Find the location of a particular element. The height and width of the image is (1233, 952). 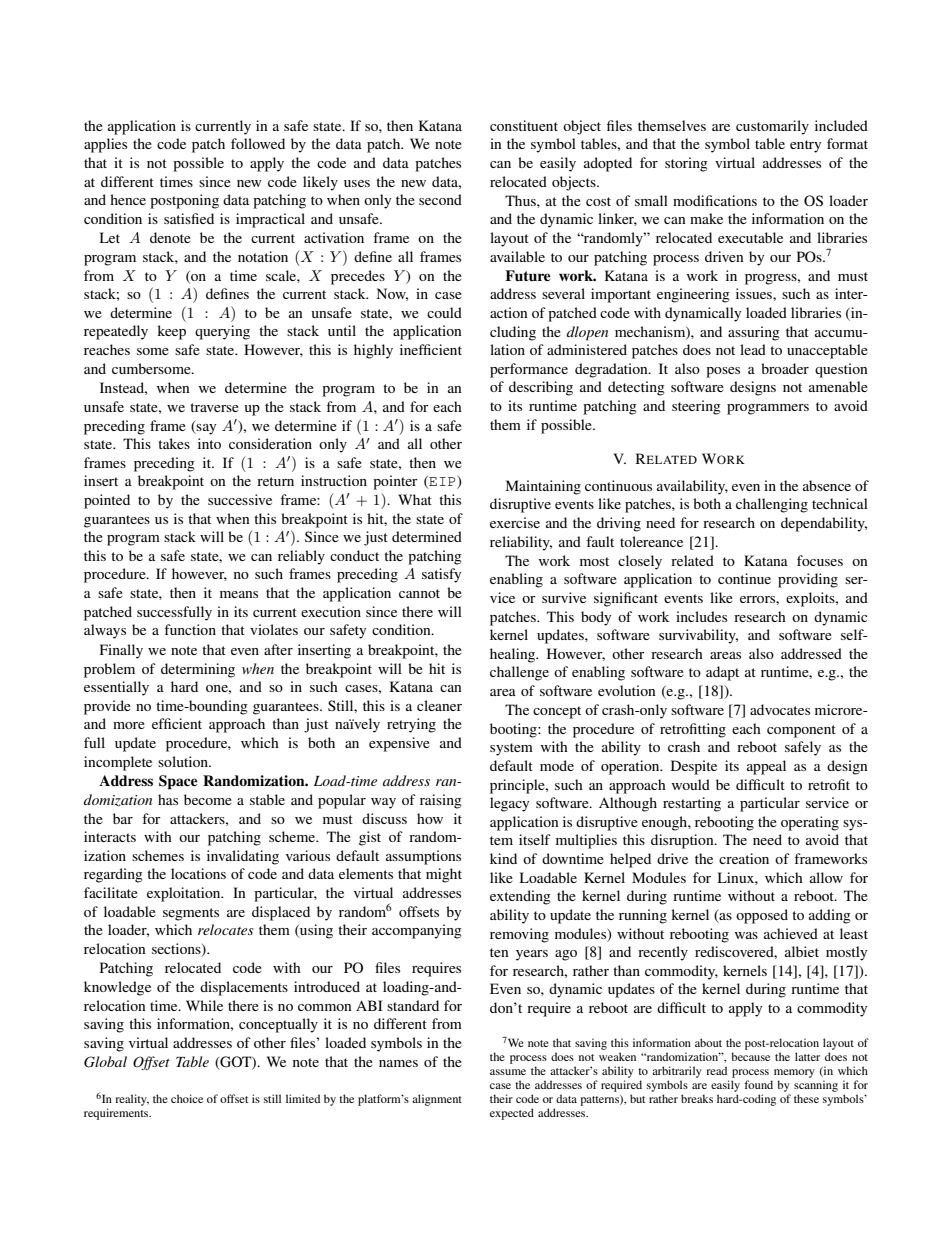

cannot is located at coordinates (419, 593).
